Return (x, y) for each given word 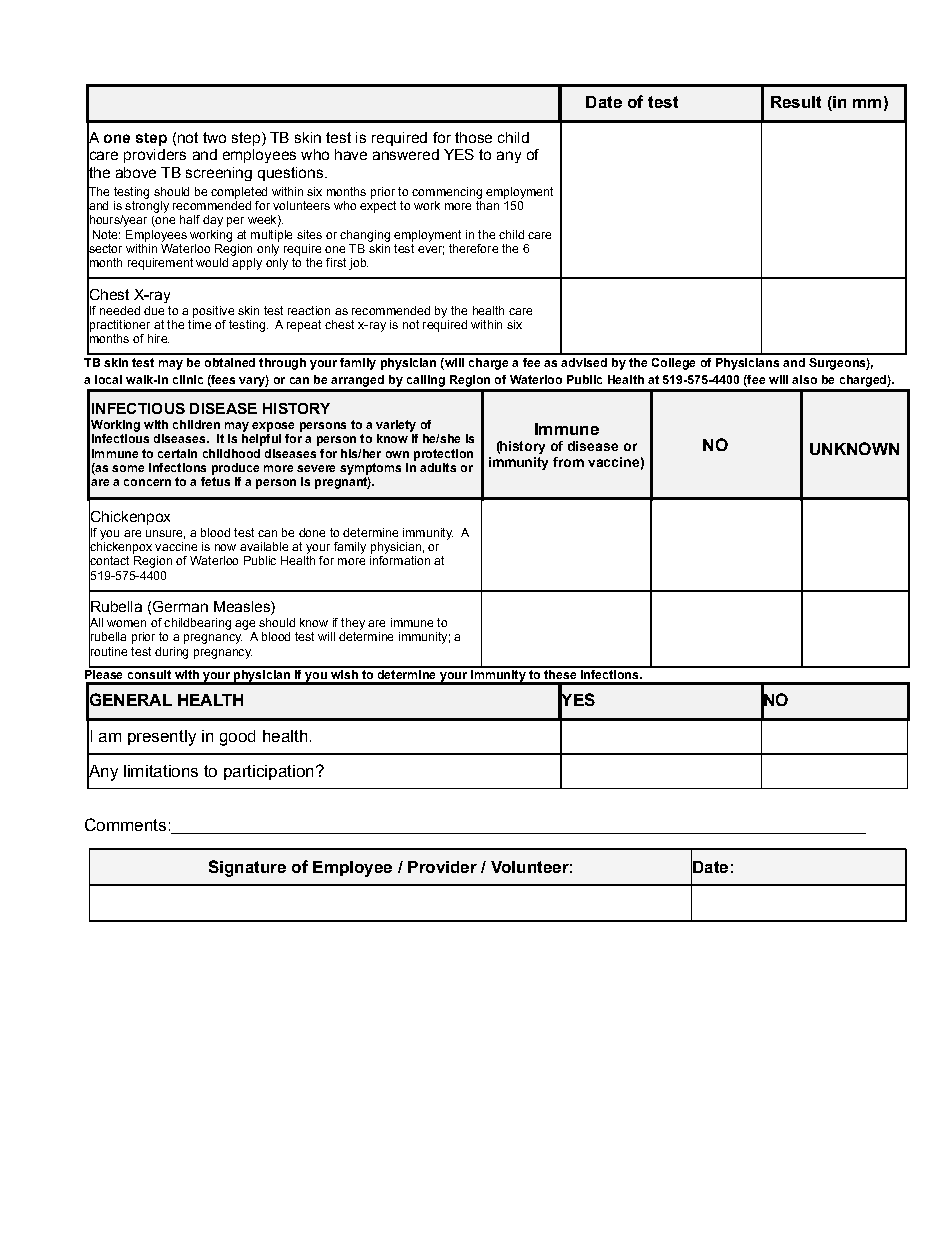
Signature (247, 868)
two (214, 137)
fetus (215, 481)
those (473, 137)
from (568, 462)
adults (438, 467)
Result (796, 102)
